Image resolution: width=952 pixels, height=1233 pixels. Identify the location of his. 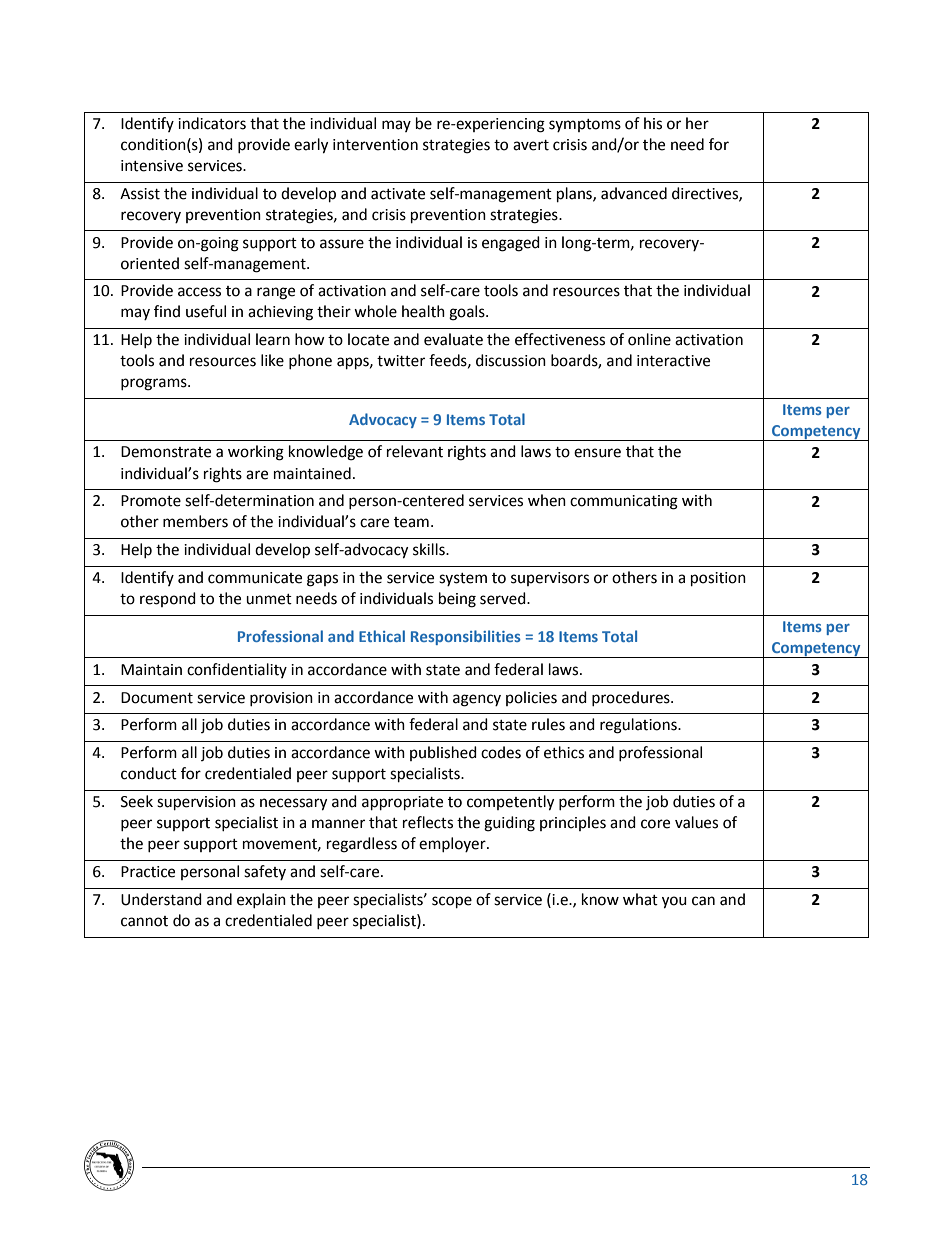
(653, 123).
